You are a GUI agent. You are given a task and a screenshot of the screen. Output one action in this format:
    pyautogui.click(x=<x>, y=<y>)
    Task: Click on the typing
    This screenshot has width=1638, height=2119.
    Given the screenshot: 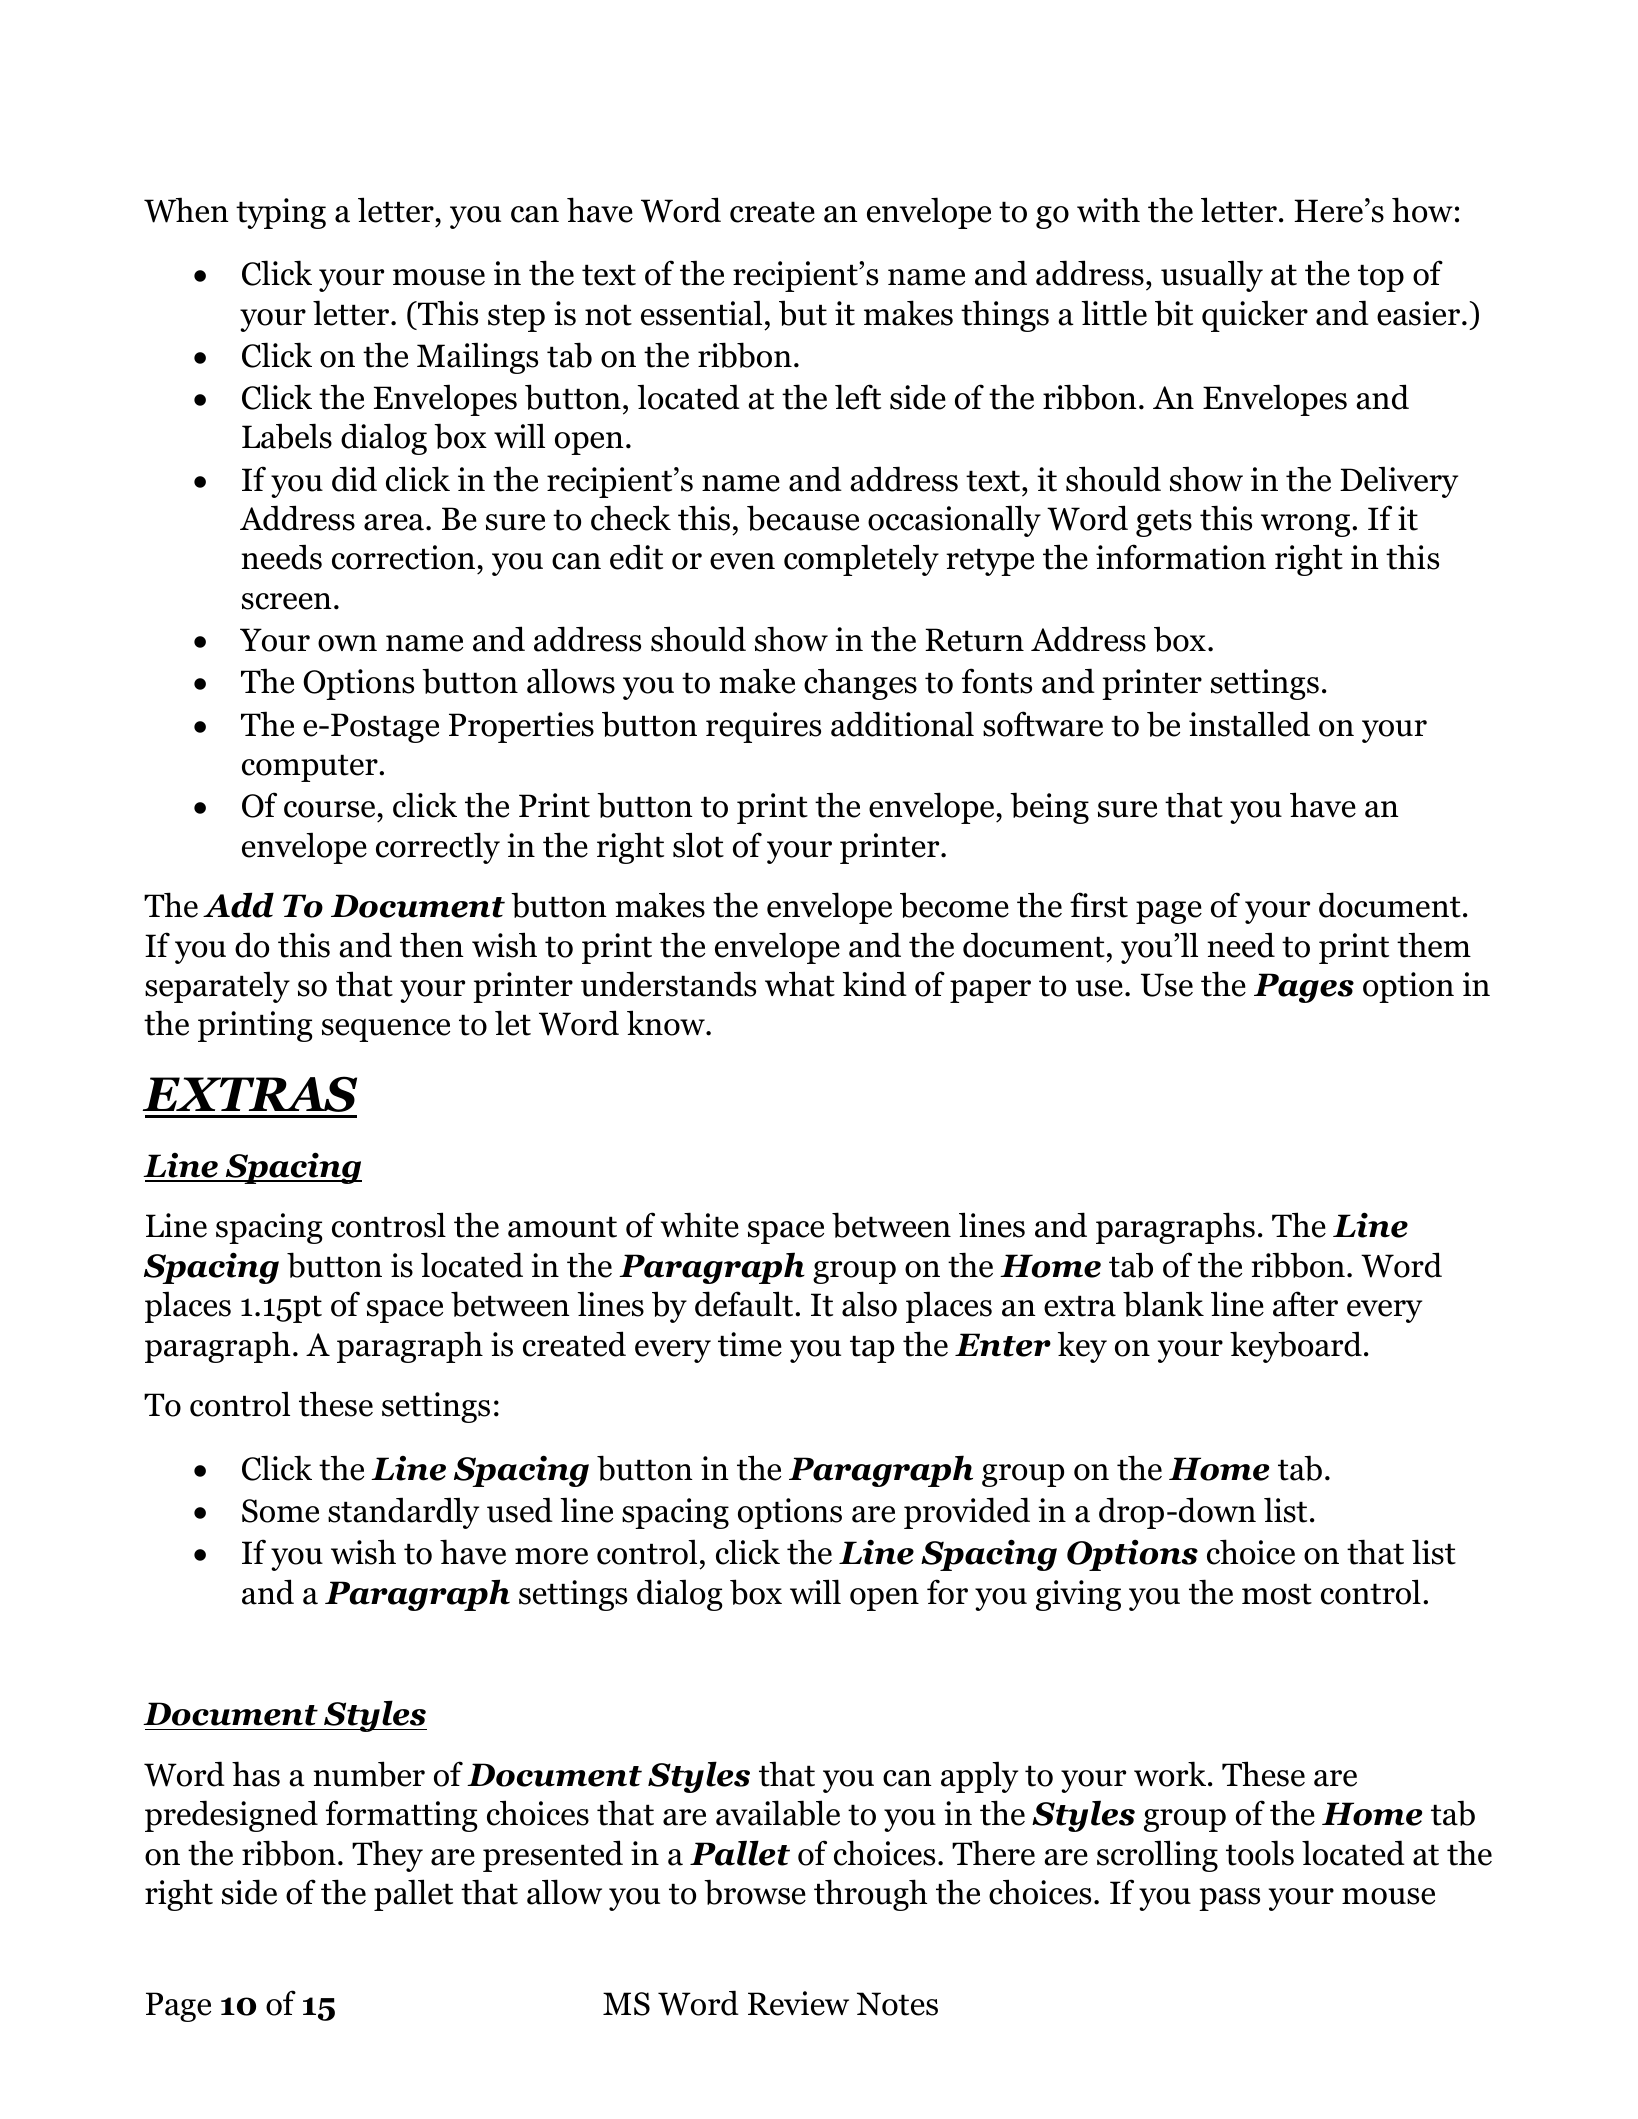 What is the action you would take?
    pyautogui.click(x=281, y=213)
